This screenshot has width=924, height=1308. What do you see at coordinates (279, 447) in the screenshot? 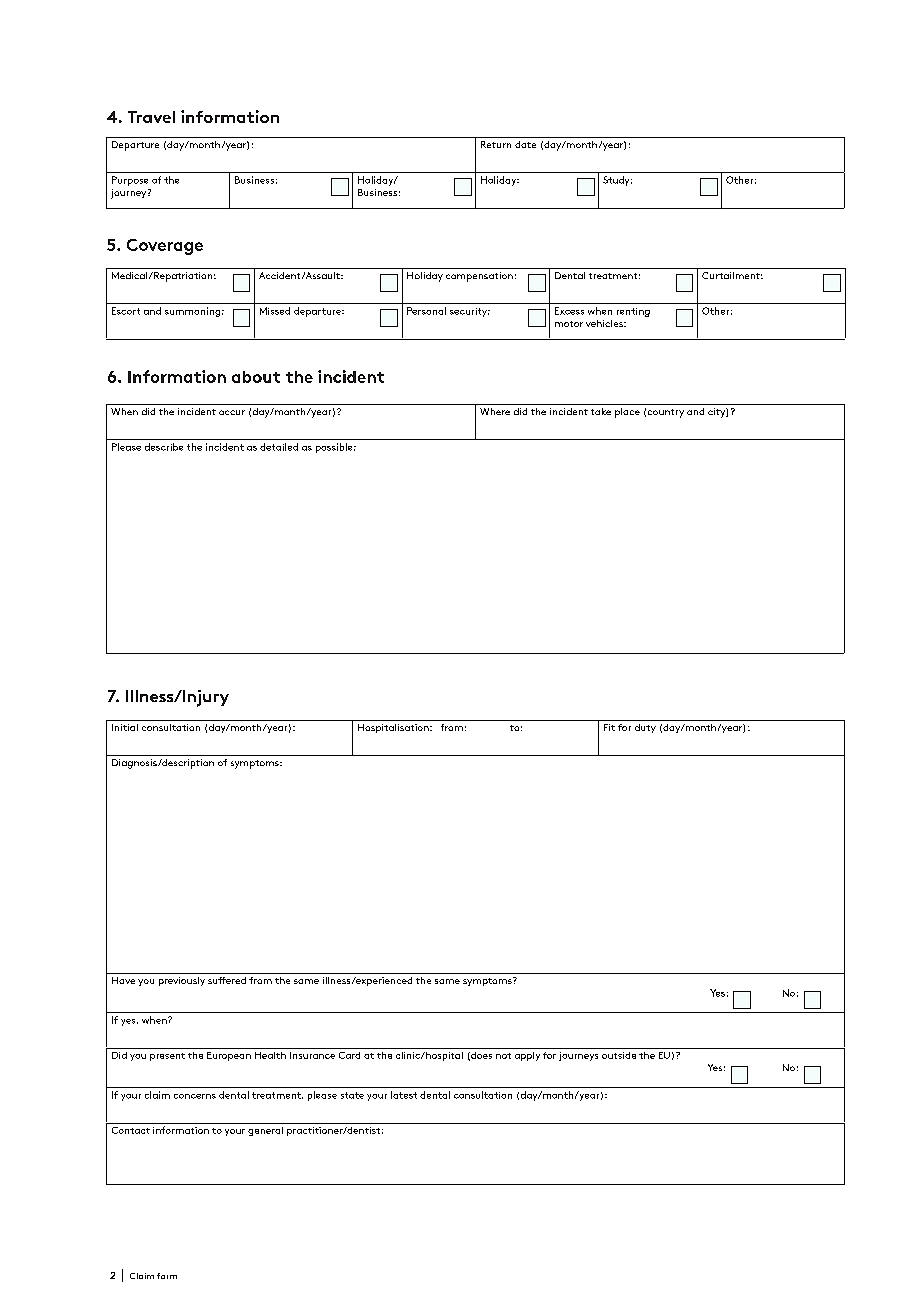
I see `detailed` at bounding box center [279, 447].
